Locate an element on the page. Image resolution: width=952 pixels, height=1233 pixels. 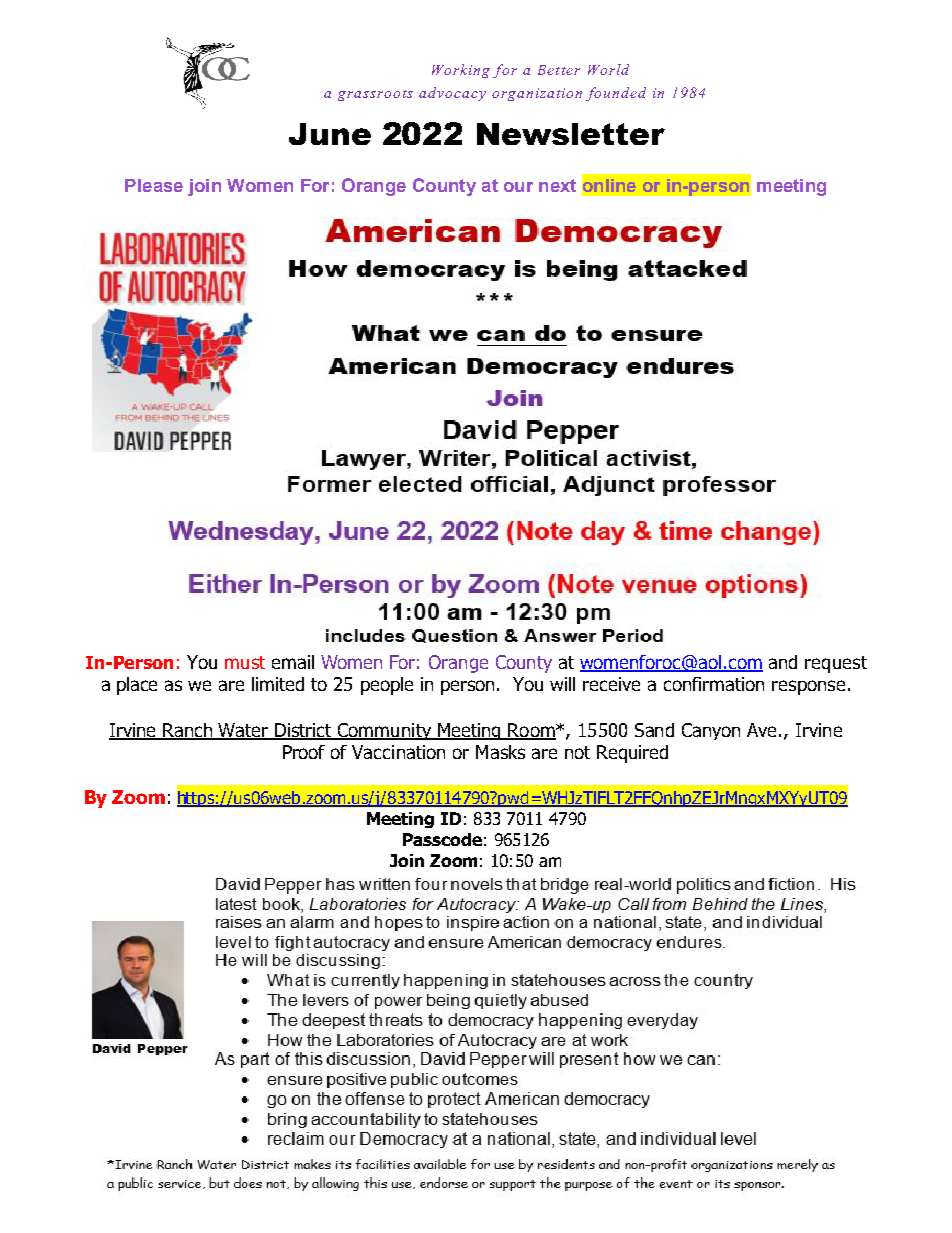
request is located at coordinates (836, 664).
